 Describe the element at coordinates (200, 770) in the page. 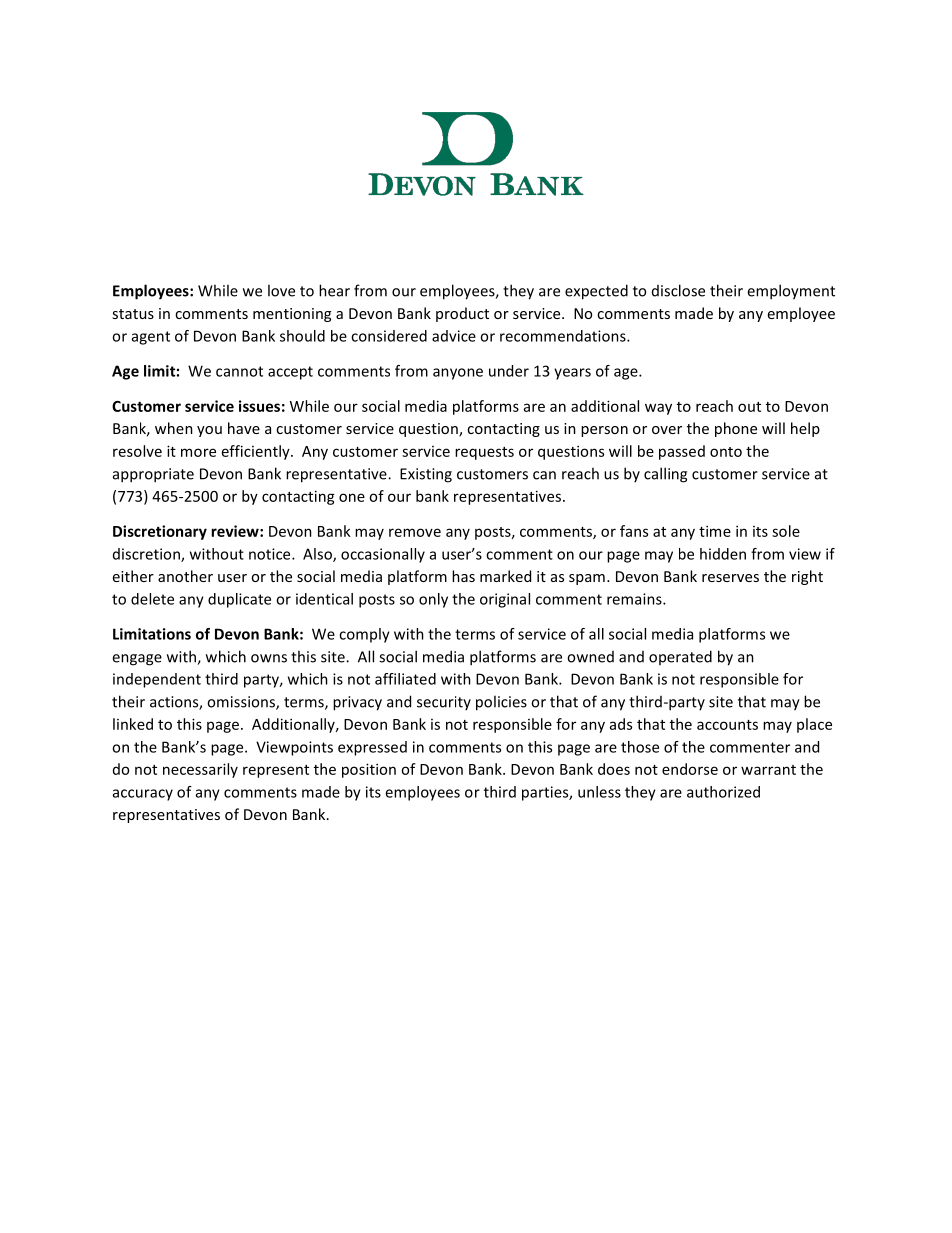

I see `necessarily` at that location.
